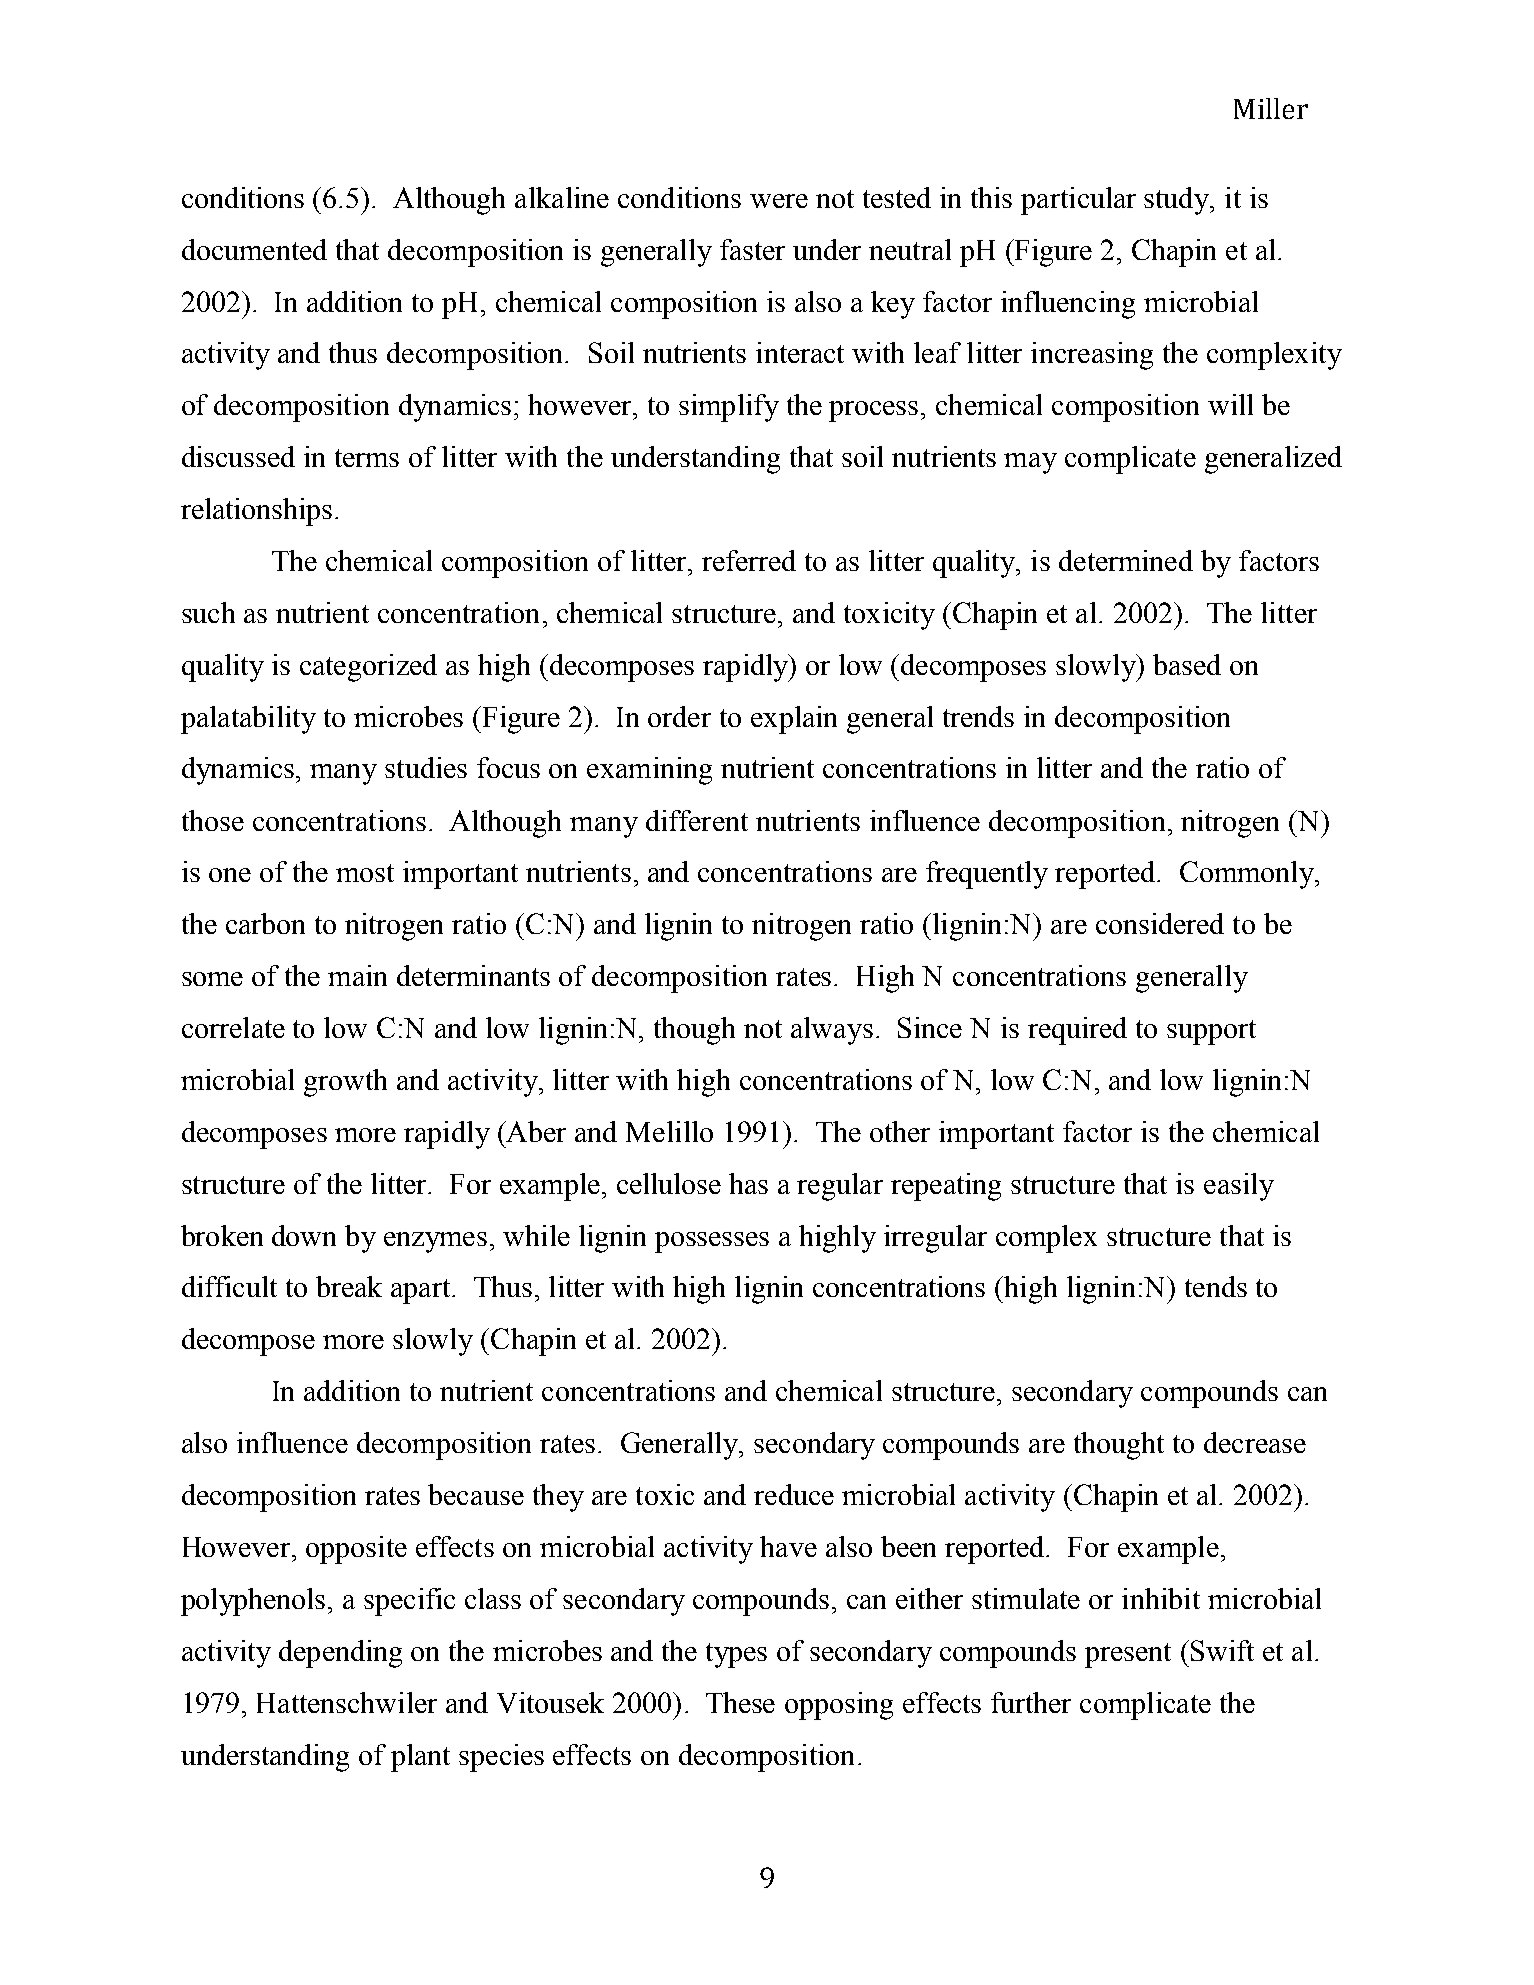 This image has width=1534, height=1985. What do you see at coordinates (340, 1654) in the image?
I see `depending` at bounding box center [340, 1654].
